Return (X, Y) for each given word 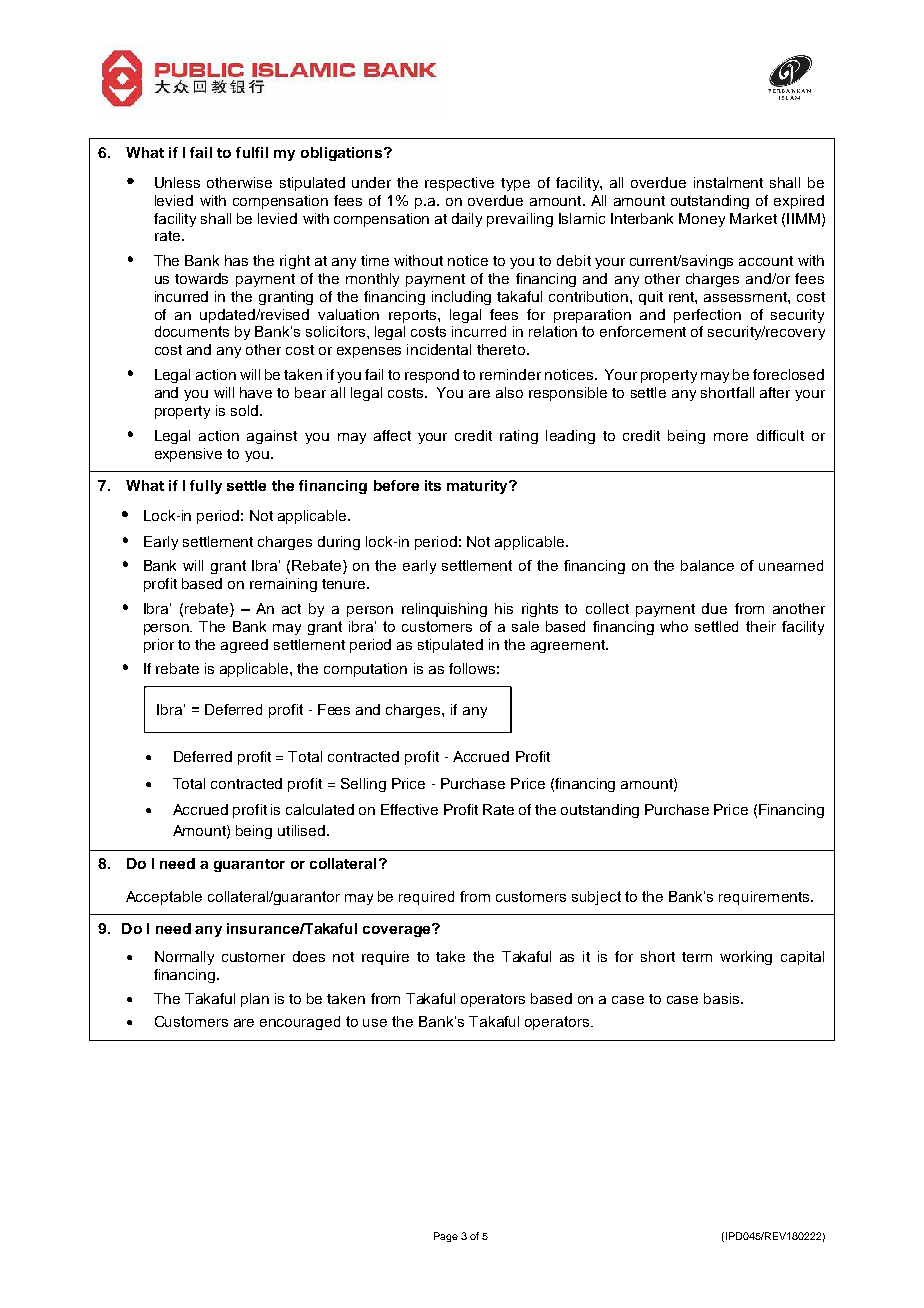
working (746, 958)
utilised (303, 830)
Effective (409, 809)
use (375, 1023)
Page (446, 1237)
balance (707, 565)
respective (459, 184)
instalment (728, 182)
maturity (478, 487)
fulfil (252, 152)
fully (206, 487)
